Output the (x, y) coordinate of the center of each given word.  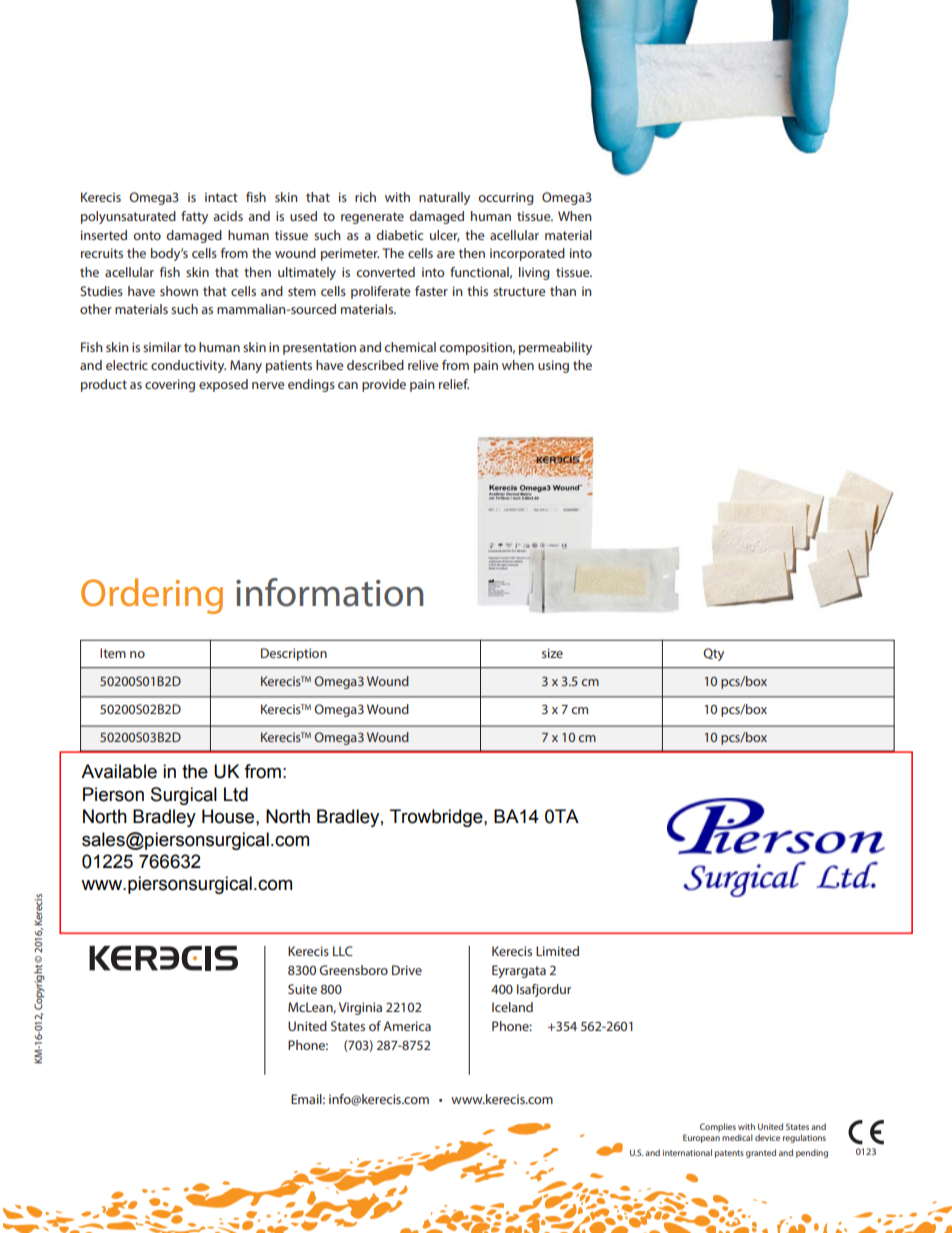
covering (170, 385)
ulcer (445, 236)
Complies (718, 1127)
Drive (407, 970)
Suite (302, 989)
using (553, 366)
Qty (713, 654)
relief (454, 384)
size (552, 653)
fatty (194, 217)
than (563, 291)
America (407, 1026)
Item (113, 653)
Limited (557, 951)
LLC (343, 951)
